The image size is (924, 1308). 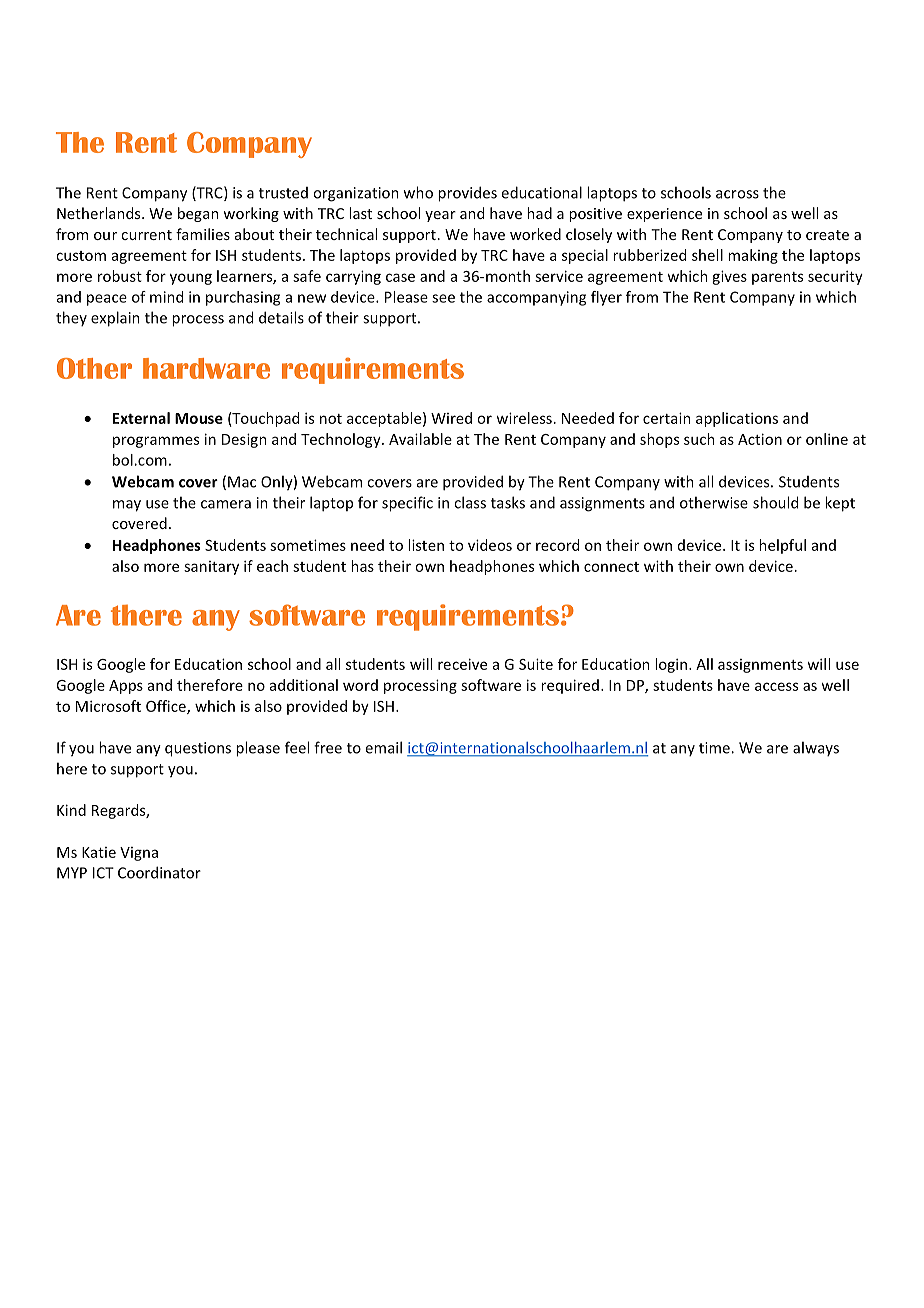 What do you see at coordinates (776, 686) in the screenshot?
I see `access` at bounding box center [776, 686].
